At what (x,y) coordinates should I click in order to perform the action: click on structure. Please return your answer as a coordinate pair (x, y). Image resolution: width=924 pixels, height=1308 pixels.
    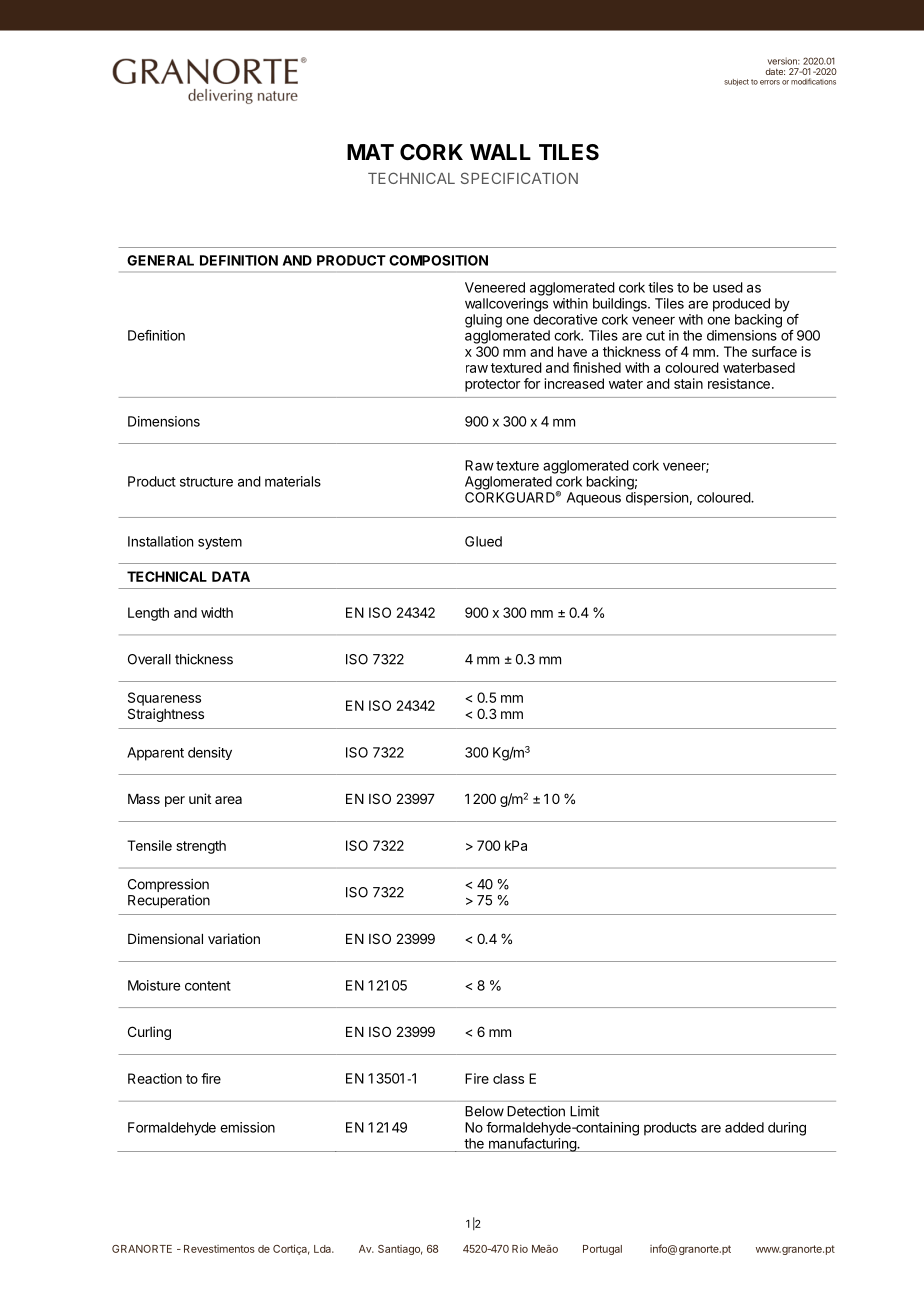
    Looking at the image, I should click on (206, 482).
